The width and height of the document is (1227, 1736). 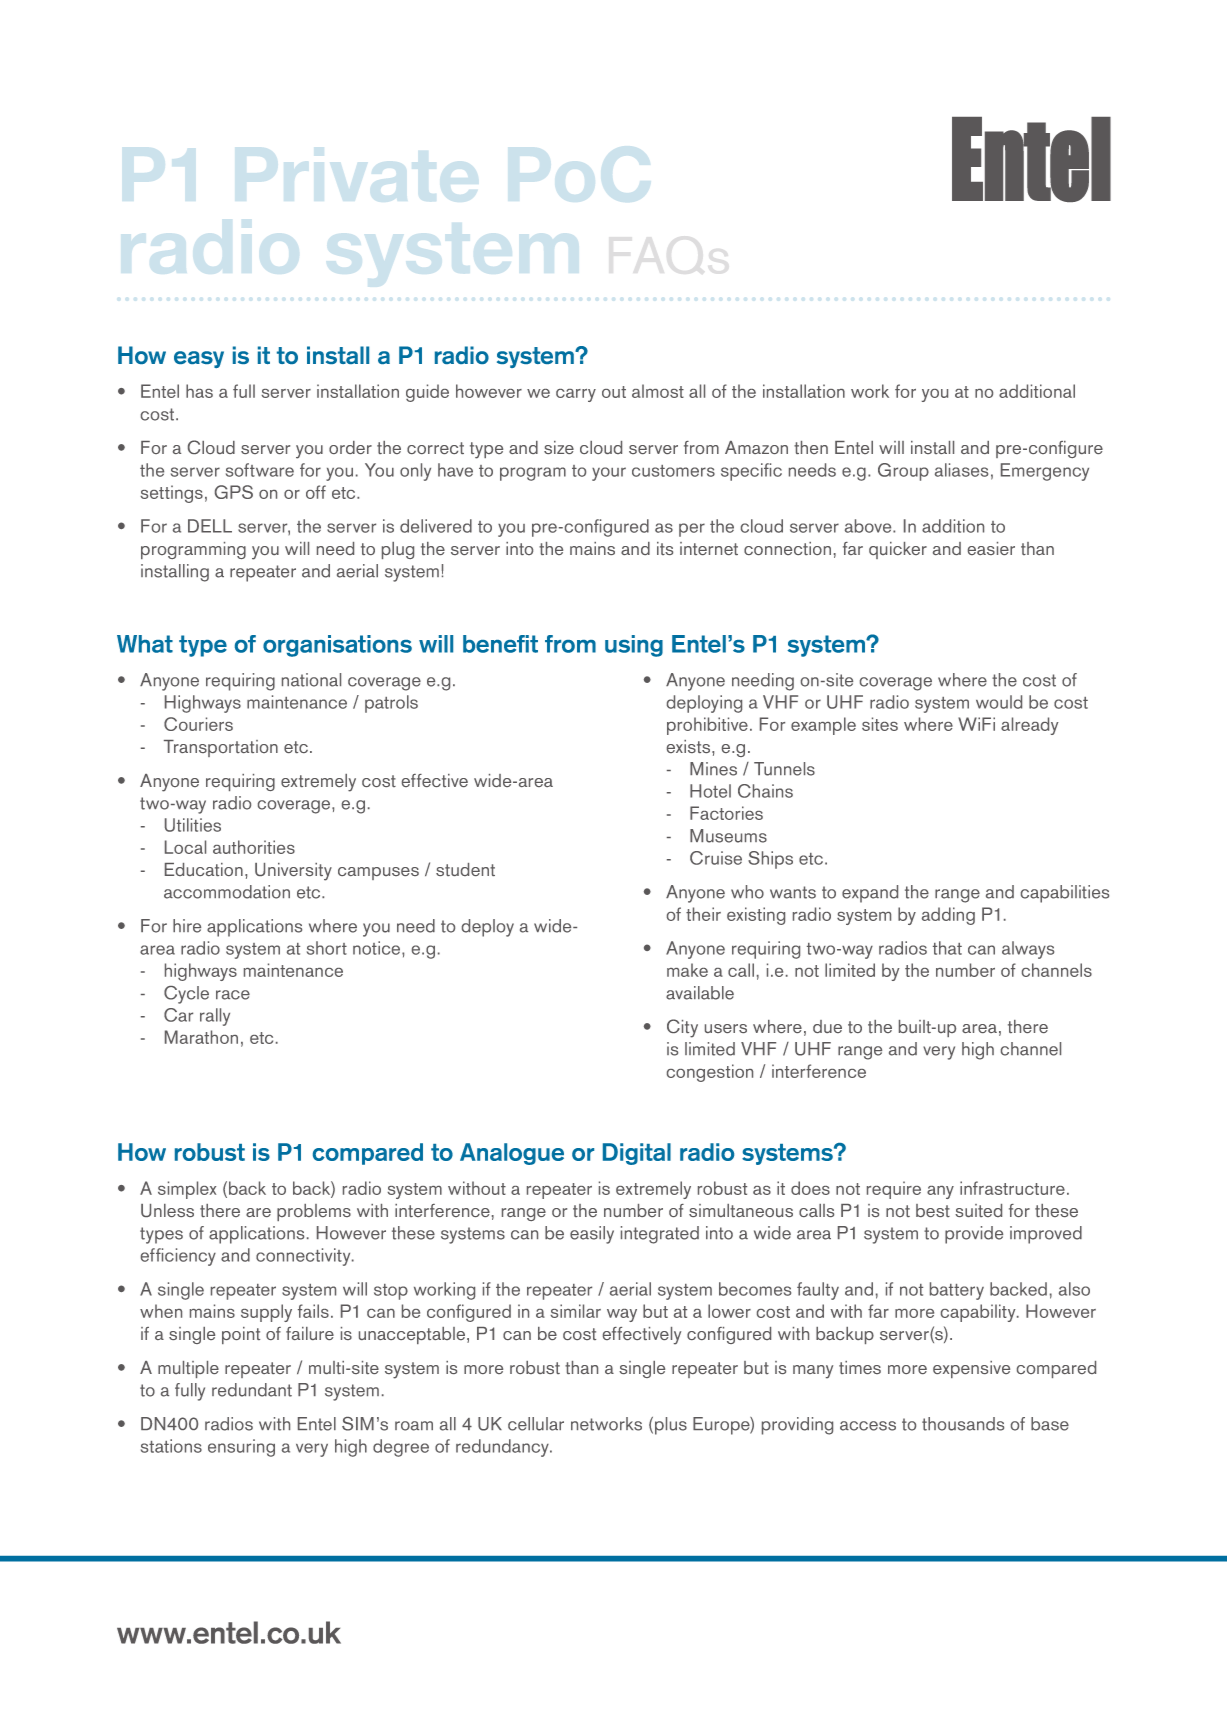 What do you see at coordinates (963, 1424) in the document?
I see `thousands` at bounding box center [963, 1424].
